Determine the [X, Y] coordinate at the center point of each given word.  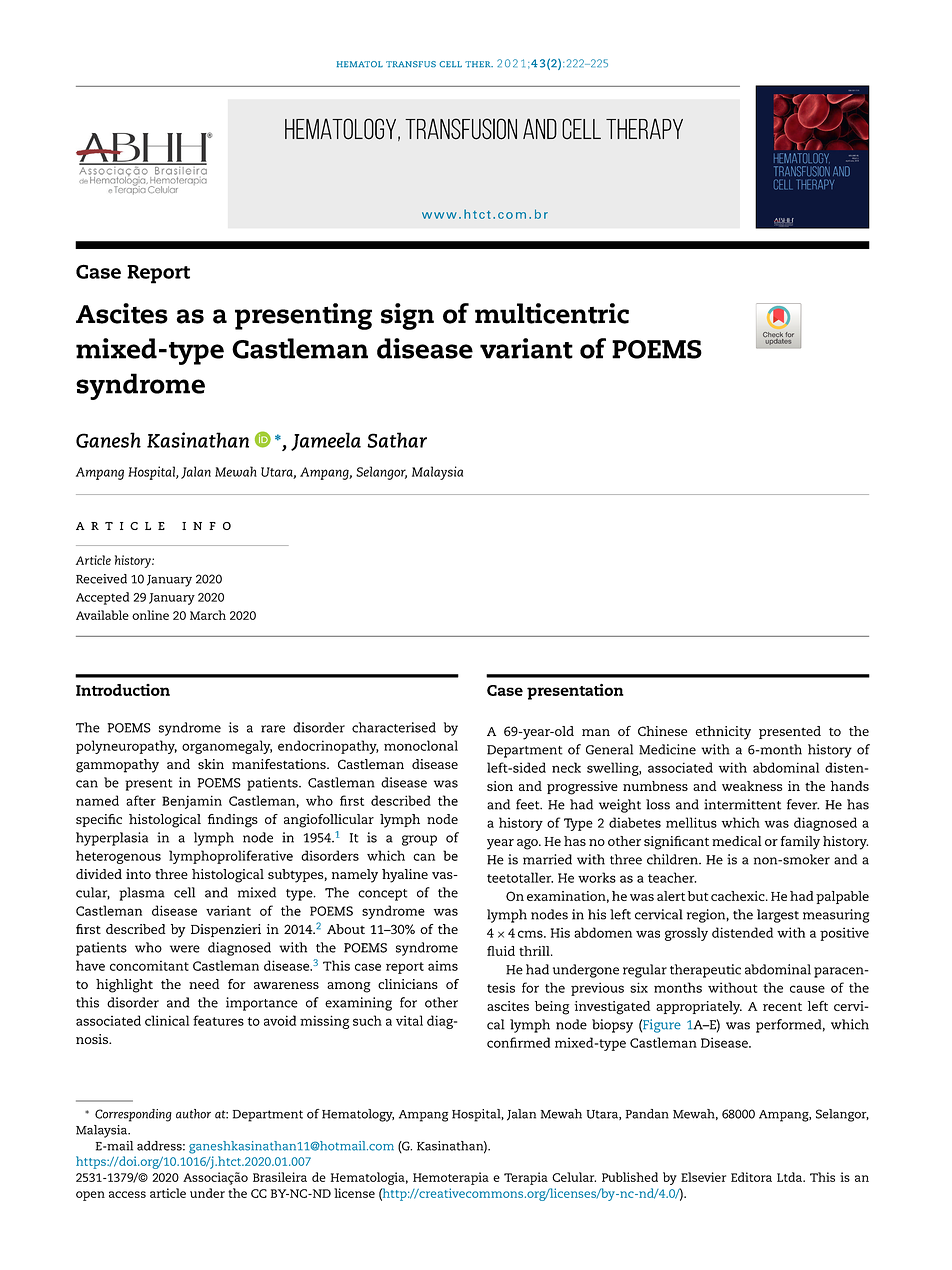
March [208, 615]
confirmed [518, 1042]
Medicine [667, 749]
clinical [167, 1020]
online [150, 615]
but [698, 896]
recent [782, 1006]
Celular [574, 1177]
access [127, 1194]
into [138, 874]
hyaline [405, 876]
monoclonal [421, 745]
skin [211, 764]
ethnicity [723, 733]
